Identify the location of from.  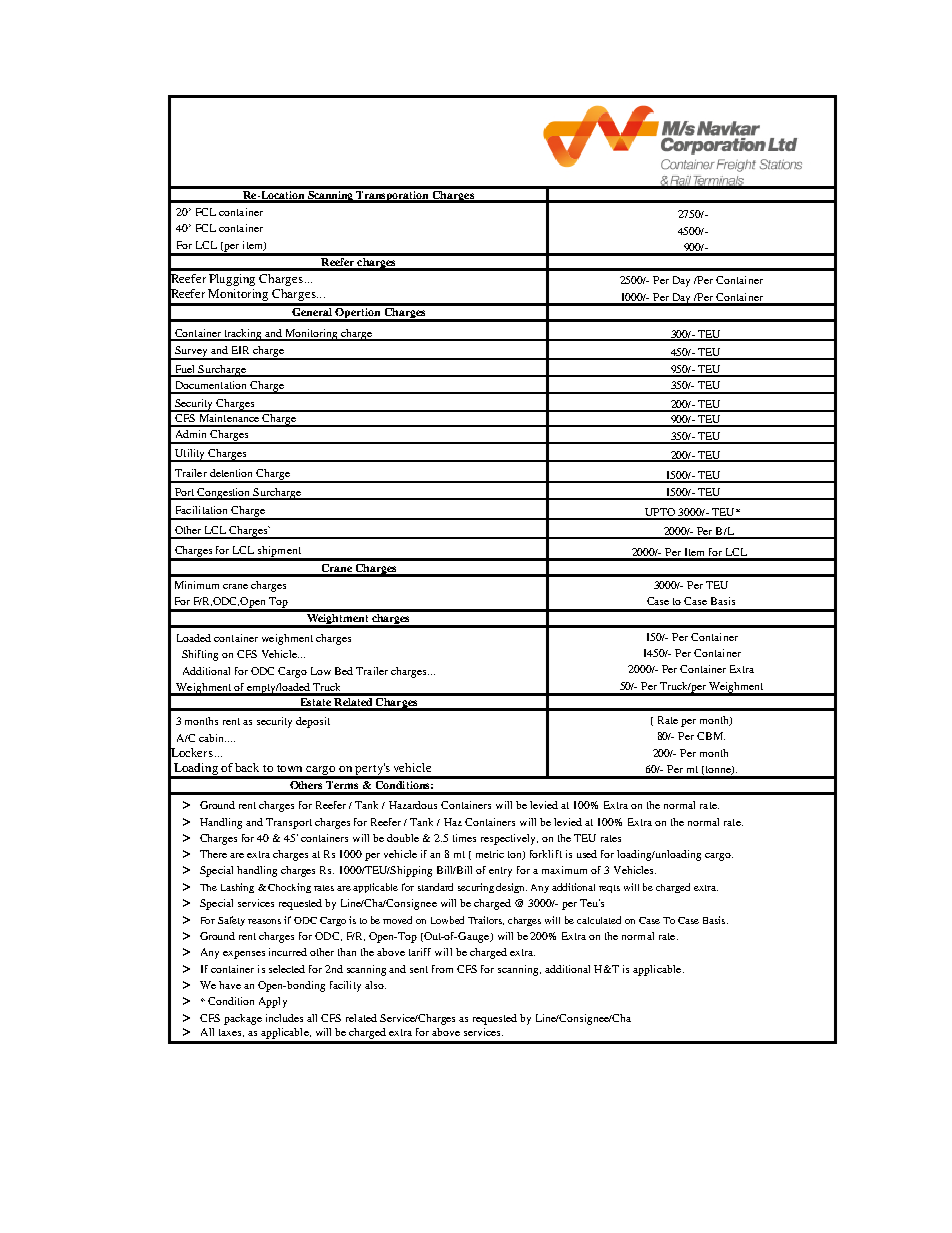
(442, 969).
